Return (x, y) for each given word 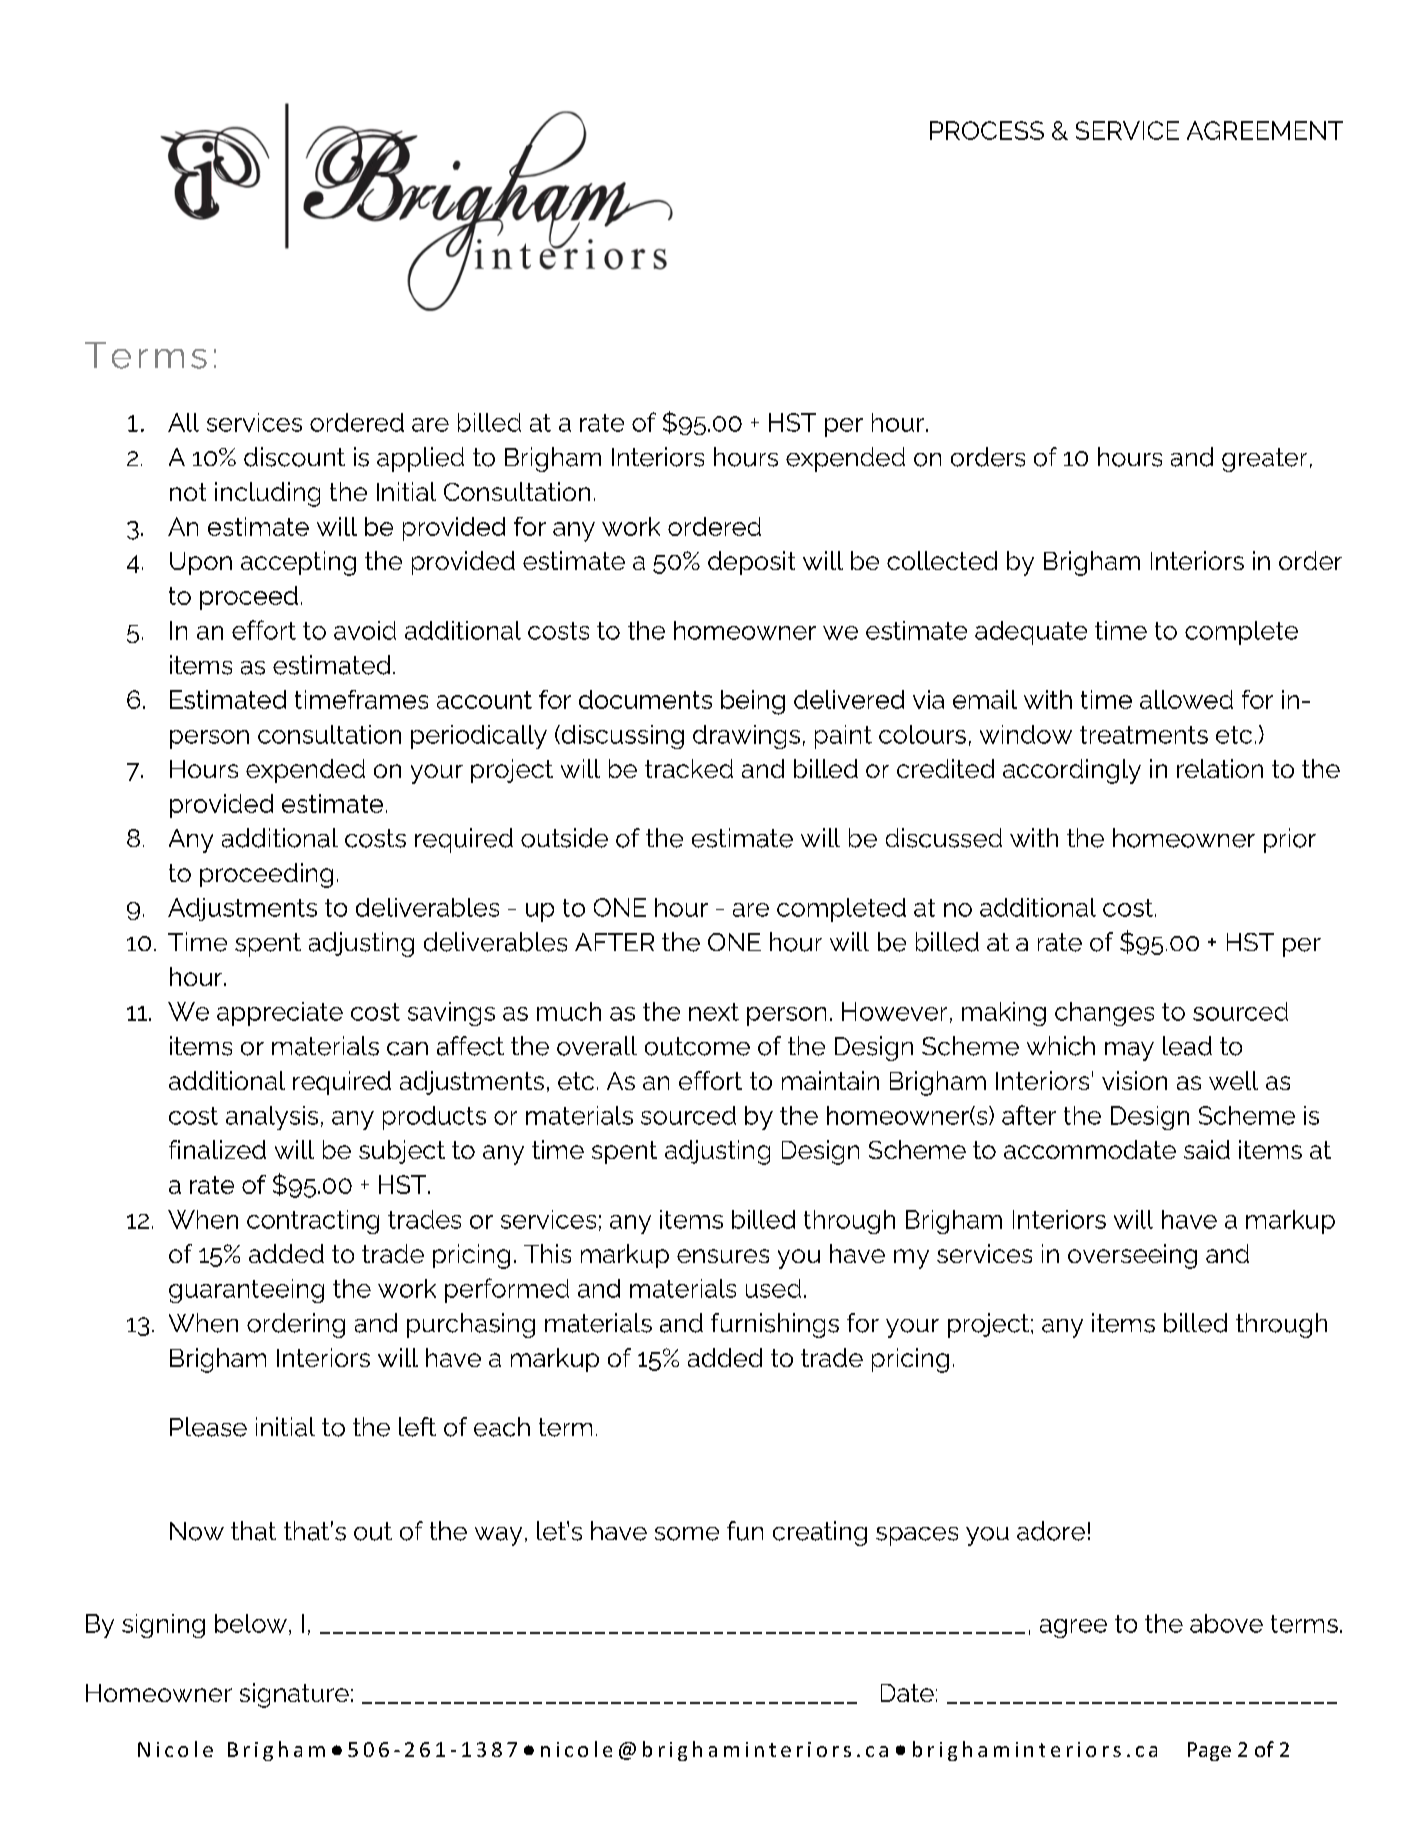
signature (294, 1695)
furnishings (775, 1325)
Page (1209, 1751)
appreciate (280, 1014)
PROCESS (987, 130)
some (687, 1534)
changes (1104, 1014)
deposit (751, 563)
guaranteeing (246, 1291)
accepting (298, 563)
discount (294, 457)
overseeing (1132, 1256)
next (714, 1012)
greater (1264, 460)
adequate (1031, 633)
